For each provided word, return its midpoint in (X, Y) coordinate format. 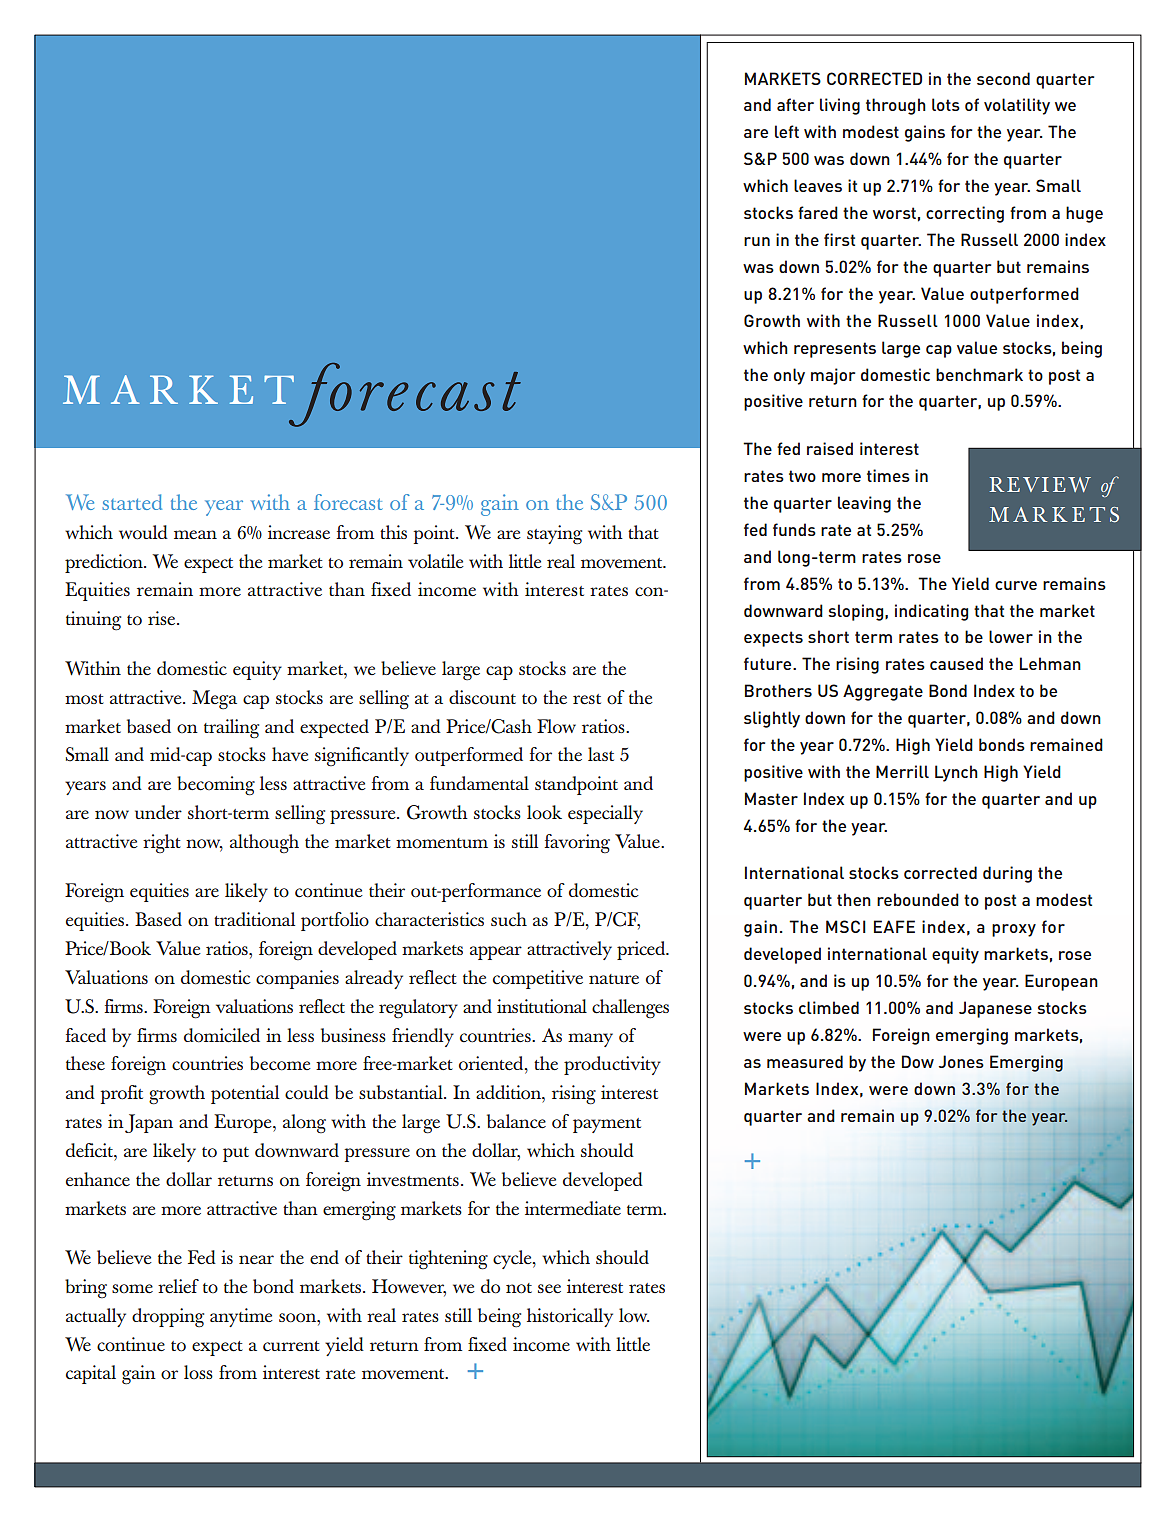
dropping (168, 1318)
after (795, 104)
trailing (231, 729)
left (787, 131)
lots (946, 104)
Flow (556, 726)
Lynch (956, 773)
